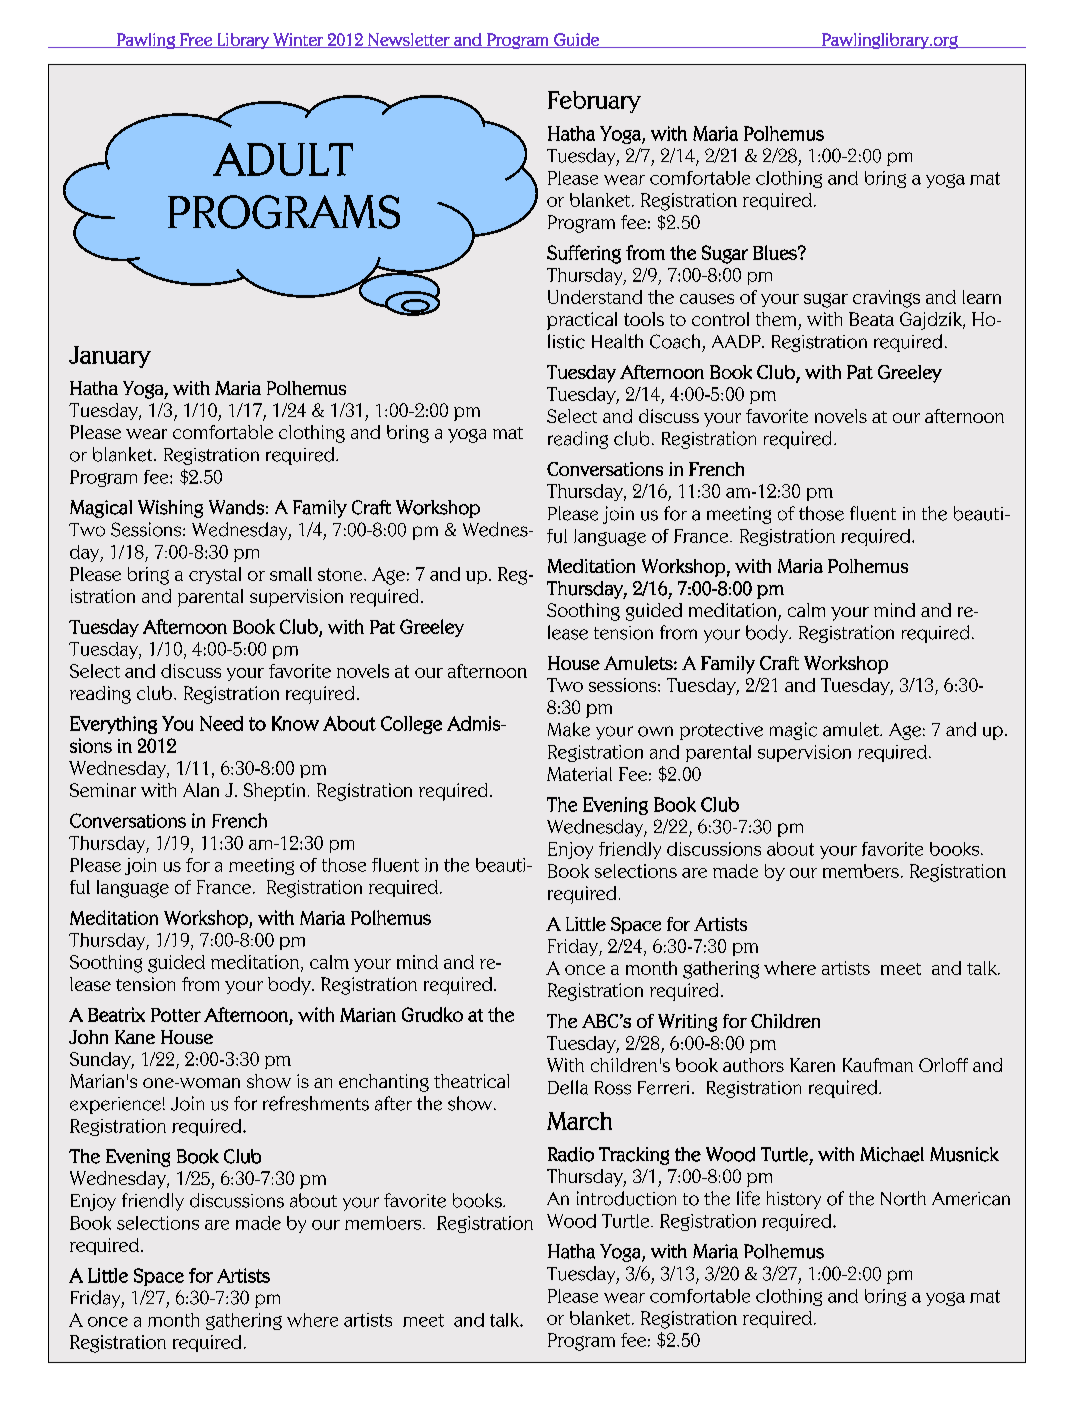 This screenshot has width=1090, height=1411. I want to click on practical, so click(582, 321).
